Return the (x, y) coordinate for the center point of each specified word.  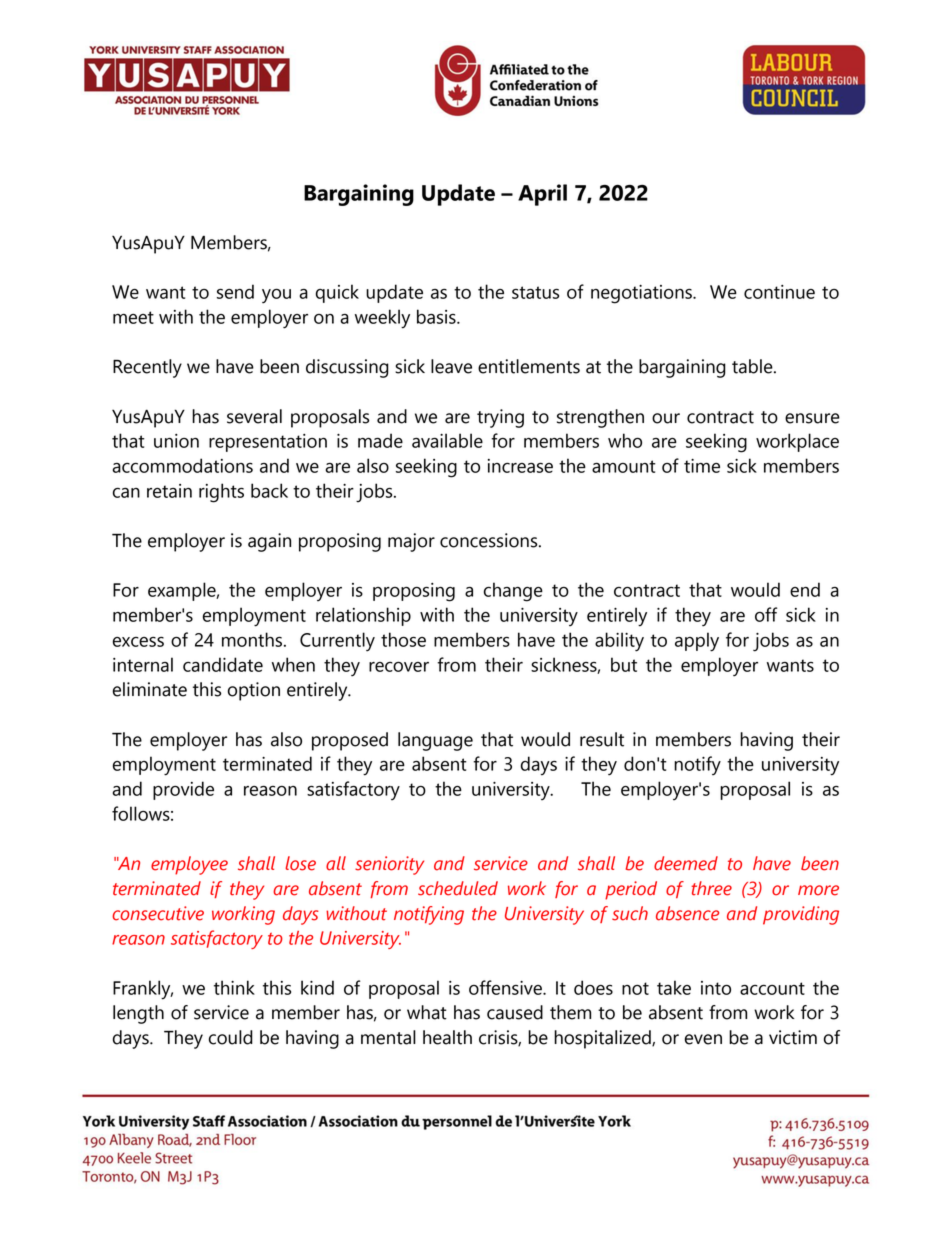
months (253, 639)
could (231, 1037)
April (542, 195)
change (513, 592)
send (235, 291)
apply (697, 642)
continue (779, 292)
